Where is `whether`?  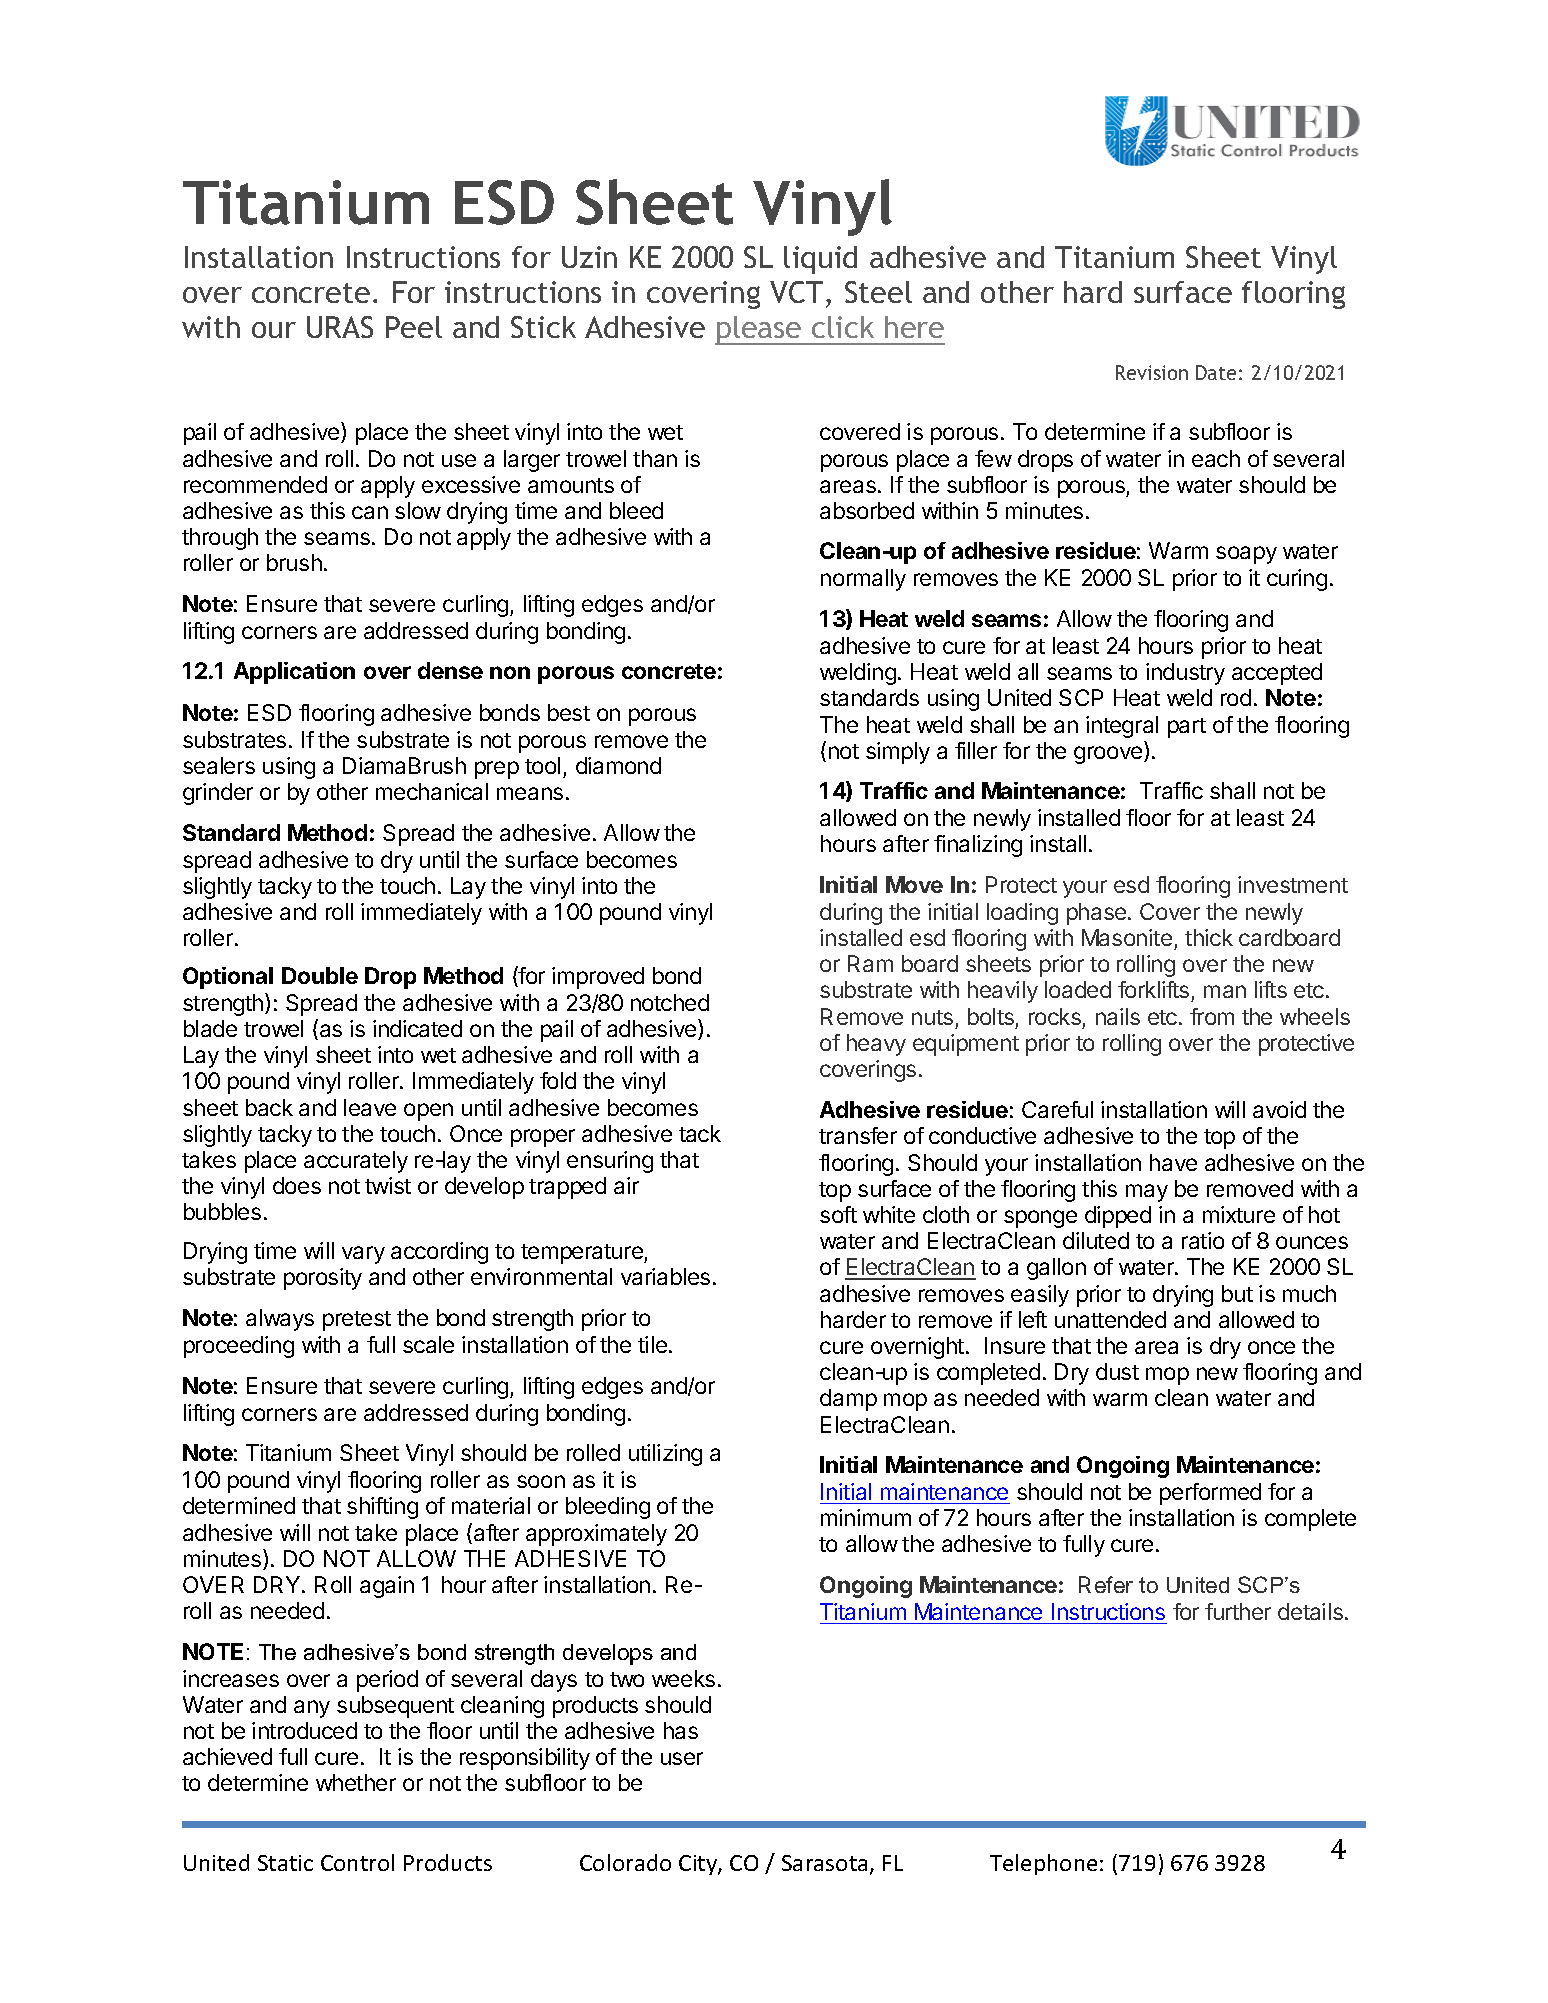 whether is located at coordinates (356, 1782).
